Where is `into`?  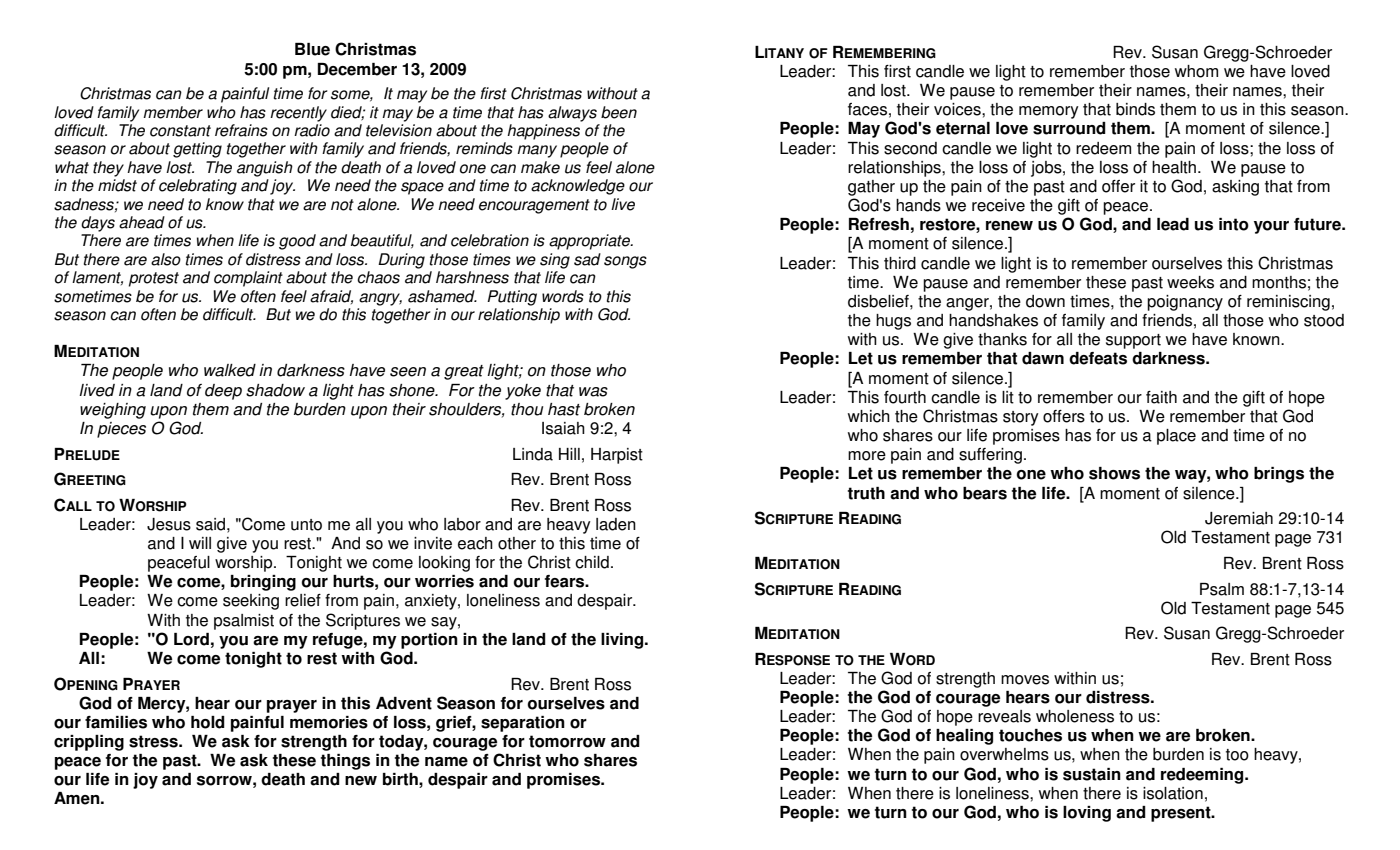
into is located at coordinates (1234, 224).
